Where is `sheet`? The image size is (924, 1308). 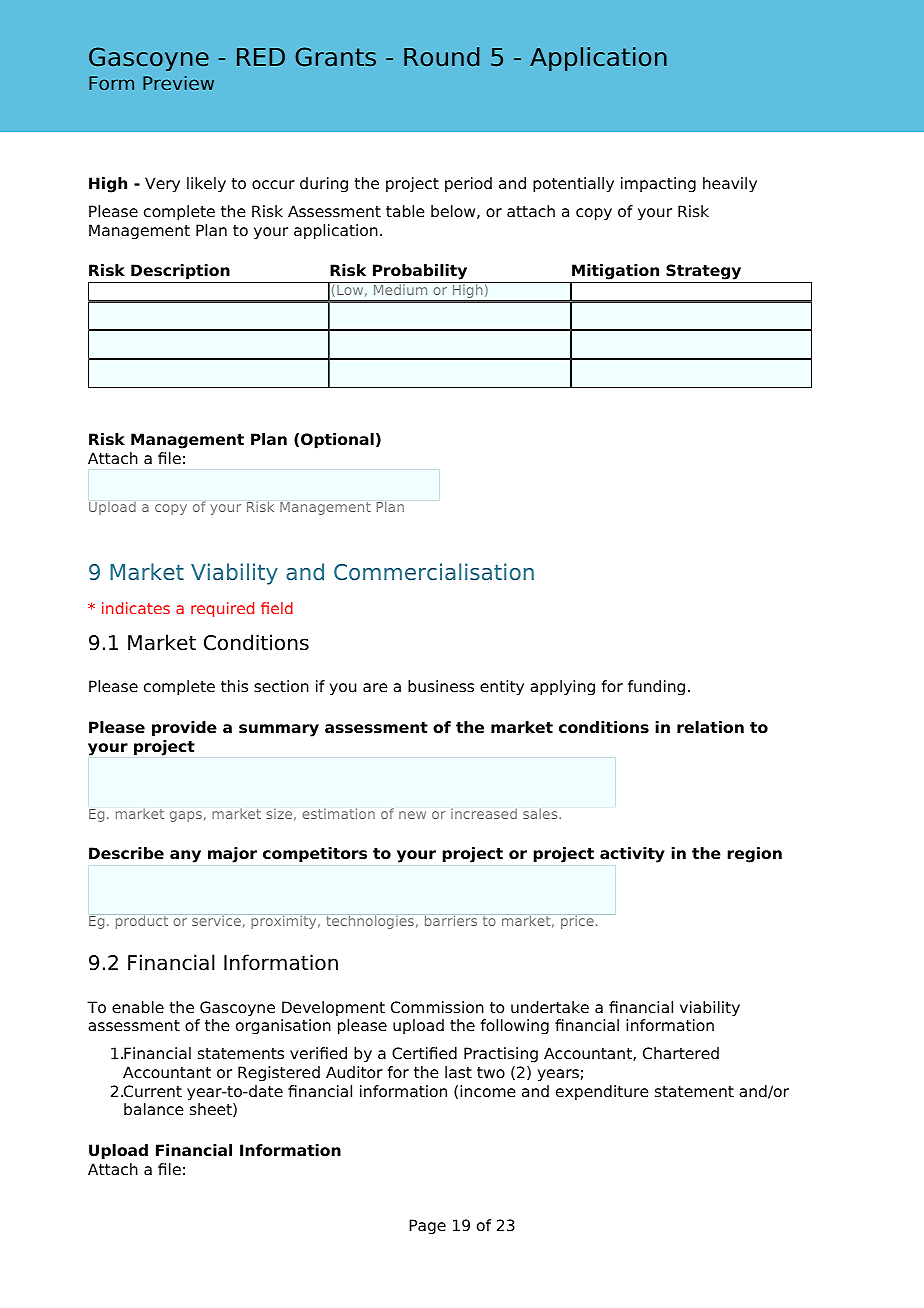 sheet is located at coordinates (212, 1110).
